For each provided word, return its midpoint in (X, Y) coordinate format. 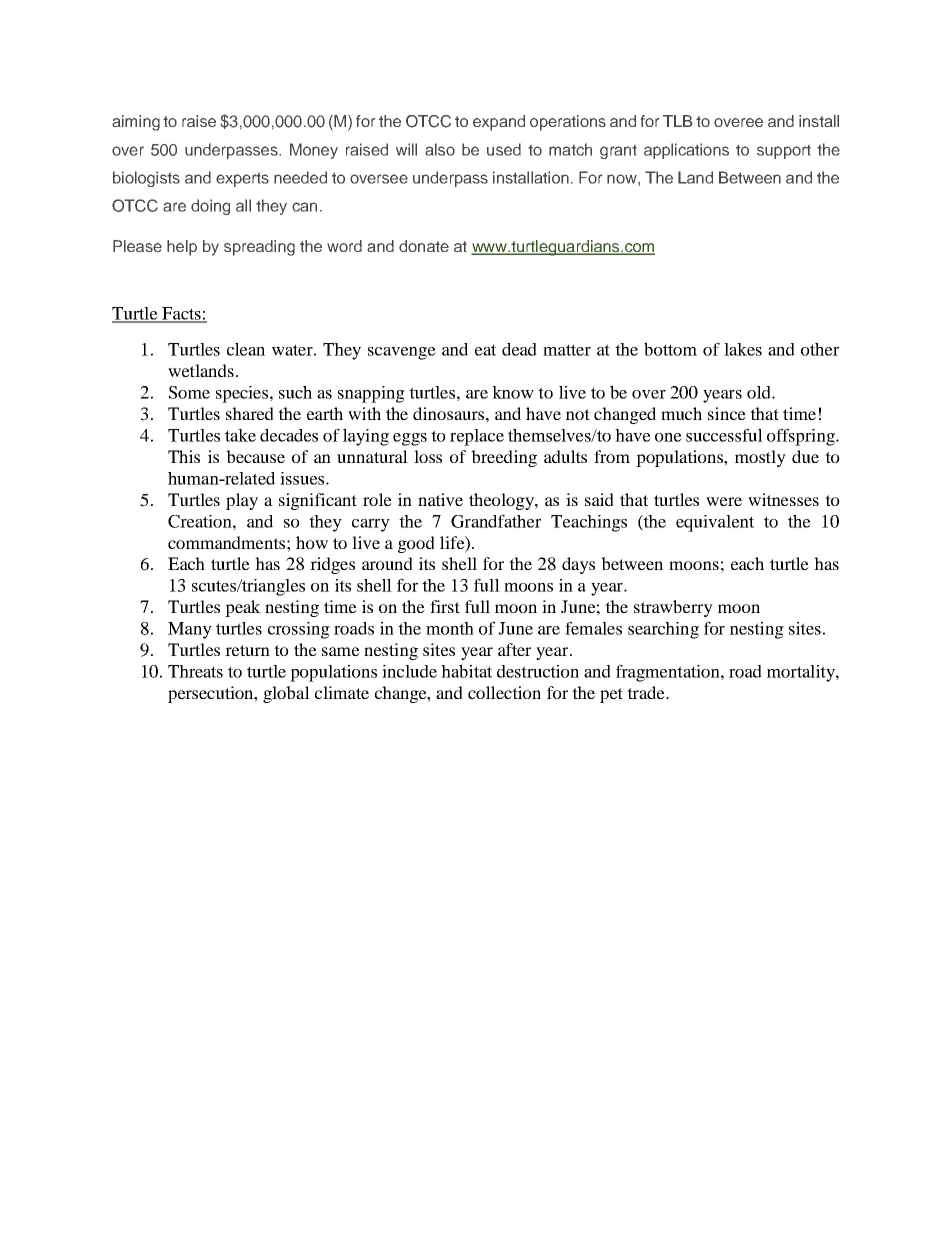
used (504, 149)
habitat (466, 671)
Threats (195, 671)
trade (647, 692)
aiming (136, 123)
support (784, 152)
